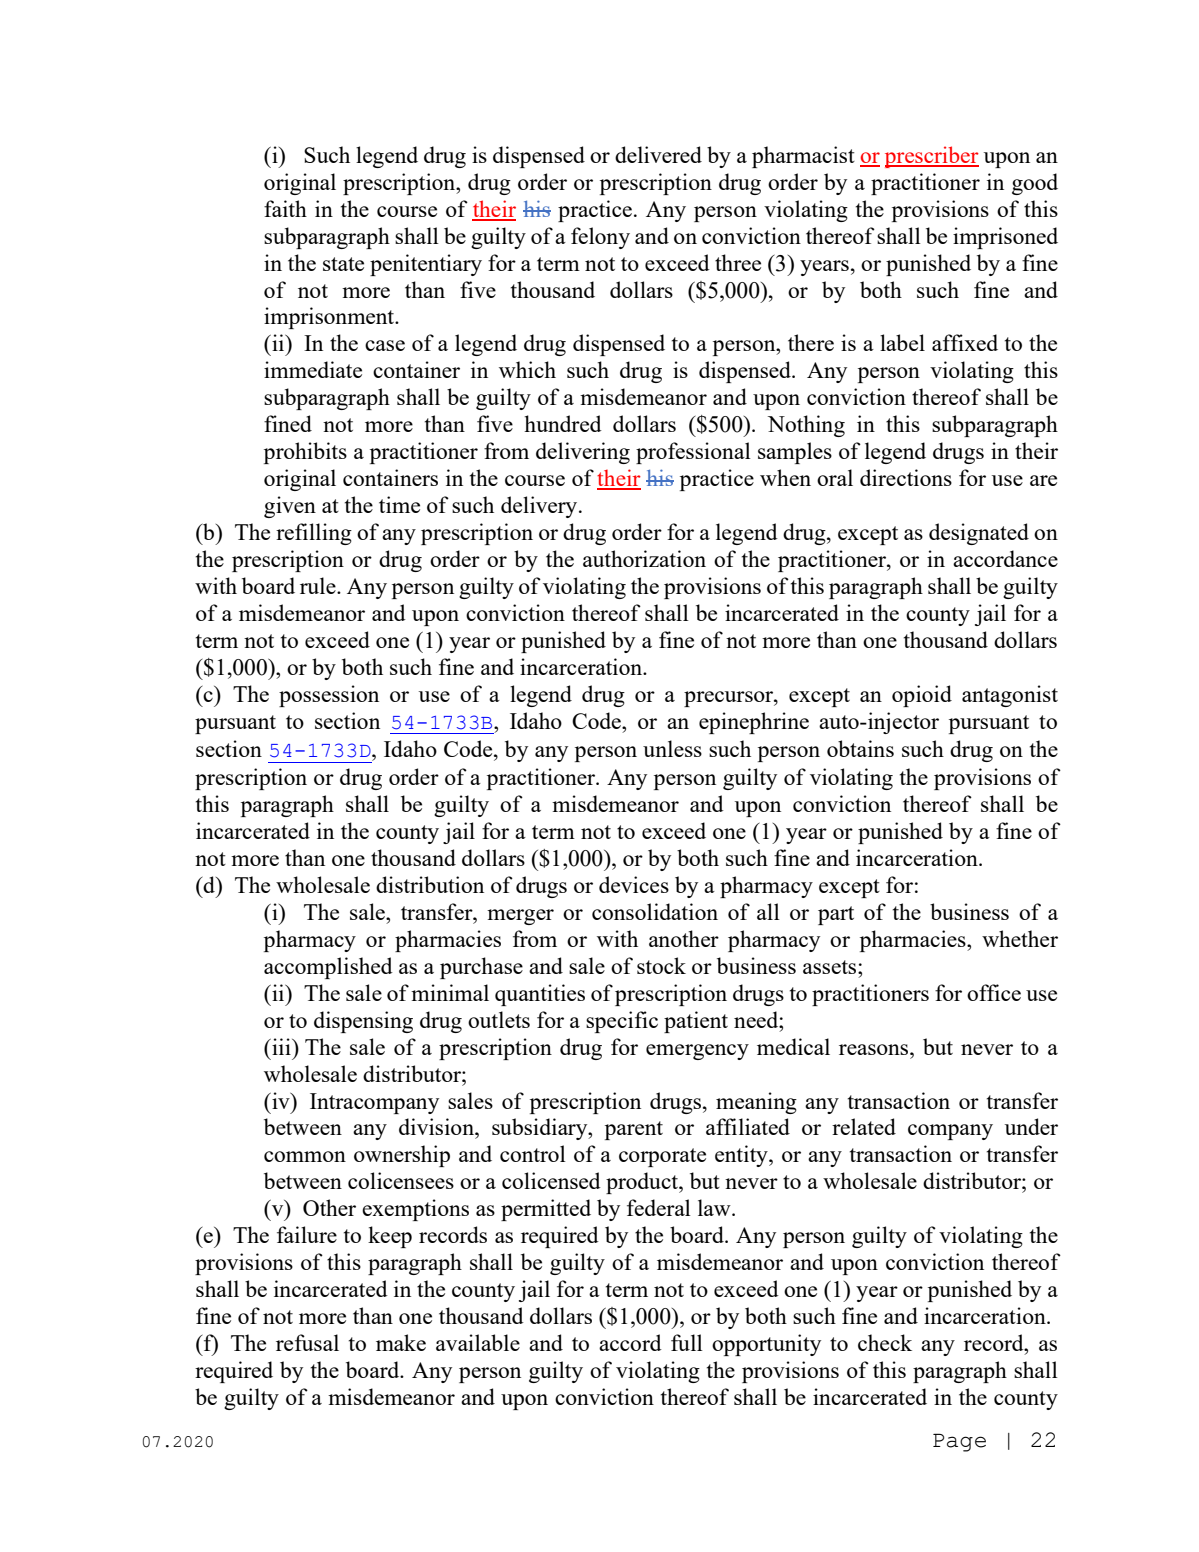 The height and width of the screenshot is (1552, 1199). What do you see at coordinates (644, 558) in the screenshot?
I see `authorization` at bounding box center [644, 558].
